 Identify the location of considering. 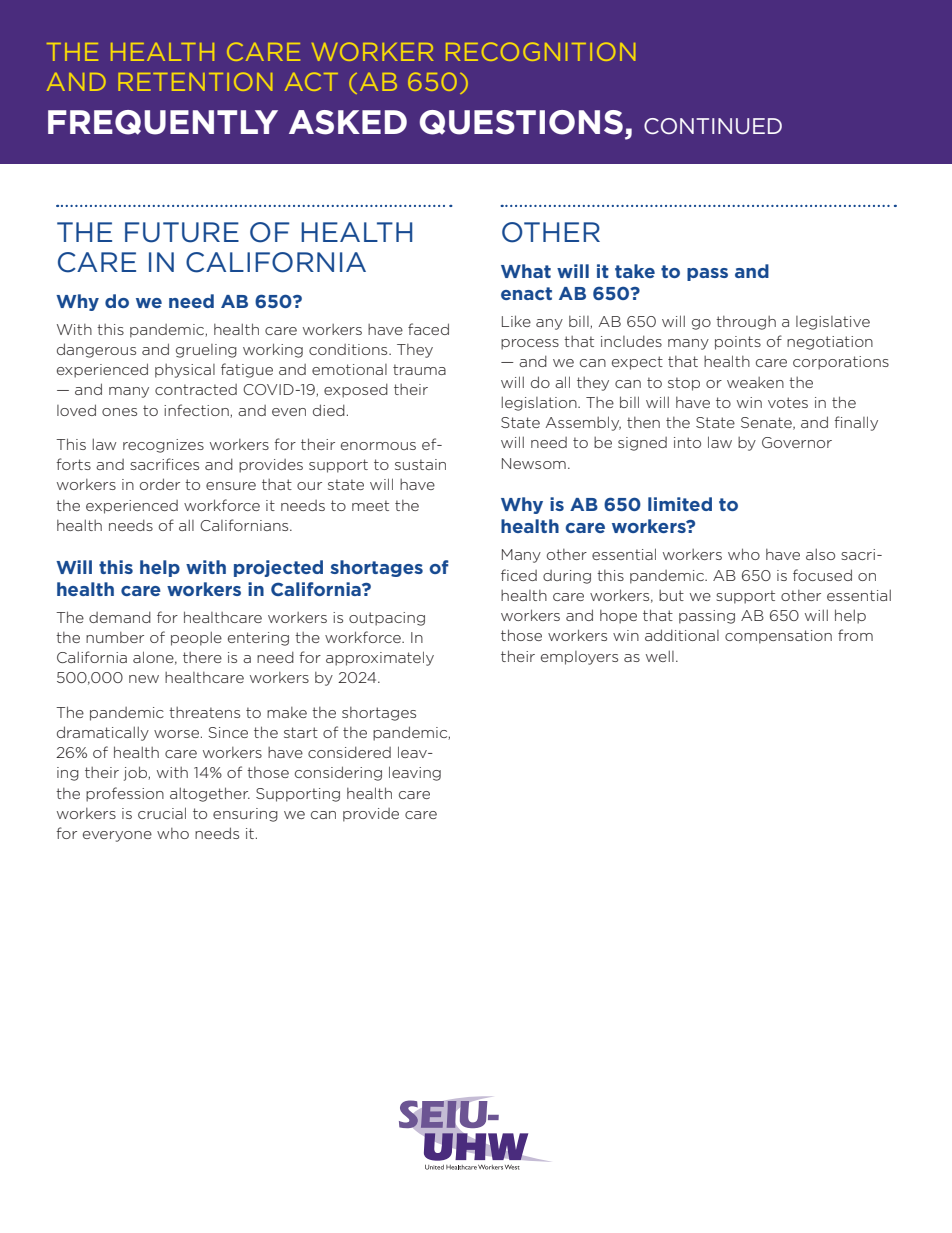
(338, 773).
